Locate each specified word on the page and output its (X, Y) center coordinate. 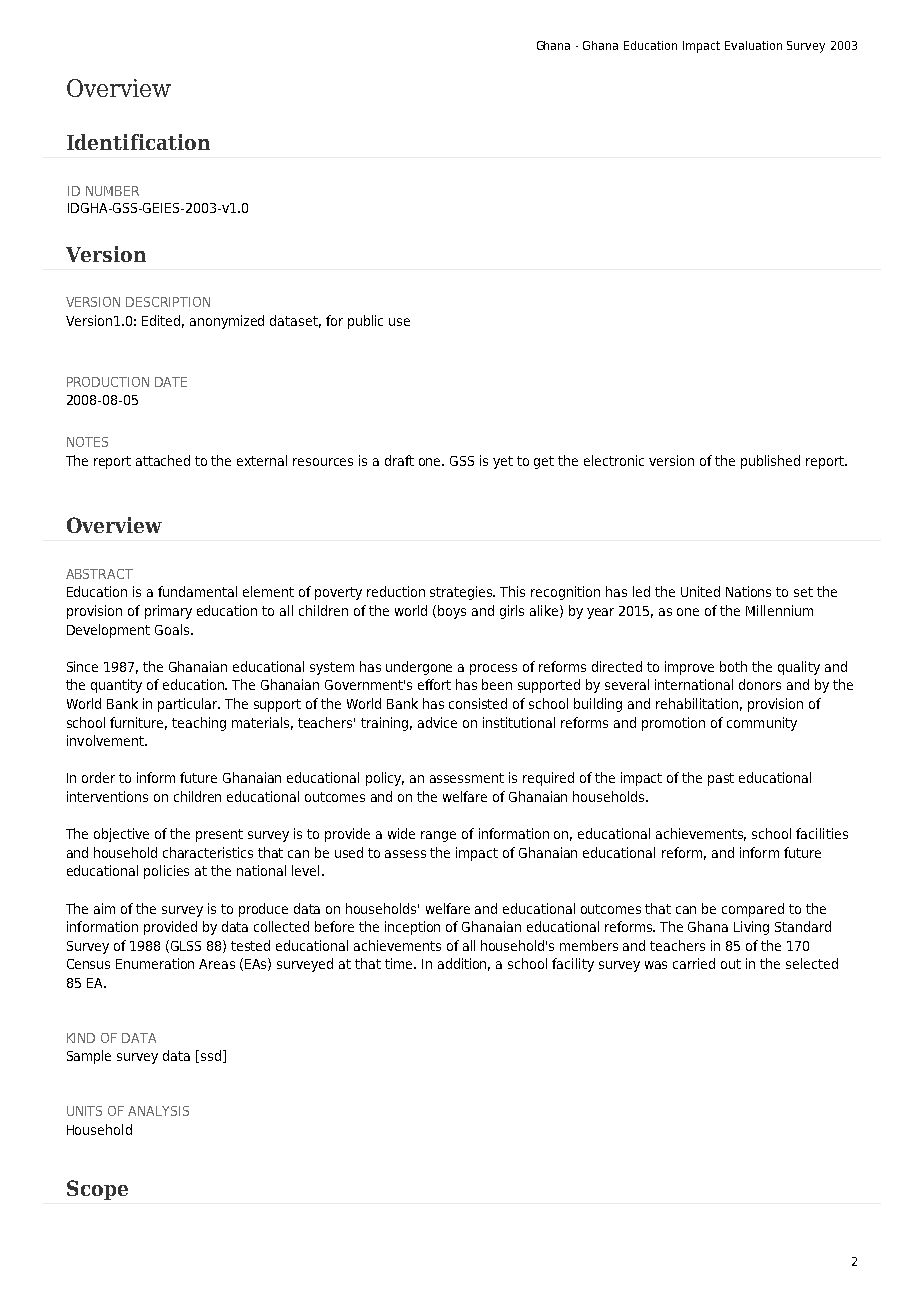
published (770, 462)
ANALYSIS (158, 1111)
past (721, 779)
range (438, 836)
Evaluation (753, 45)
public (365, 322)
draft (399, 460)
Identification (138, 142)
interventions (107, 796)
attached (163, 460)
